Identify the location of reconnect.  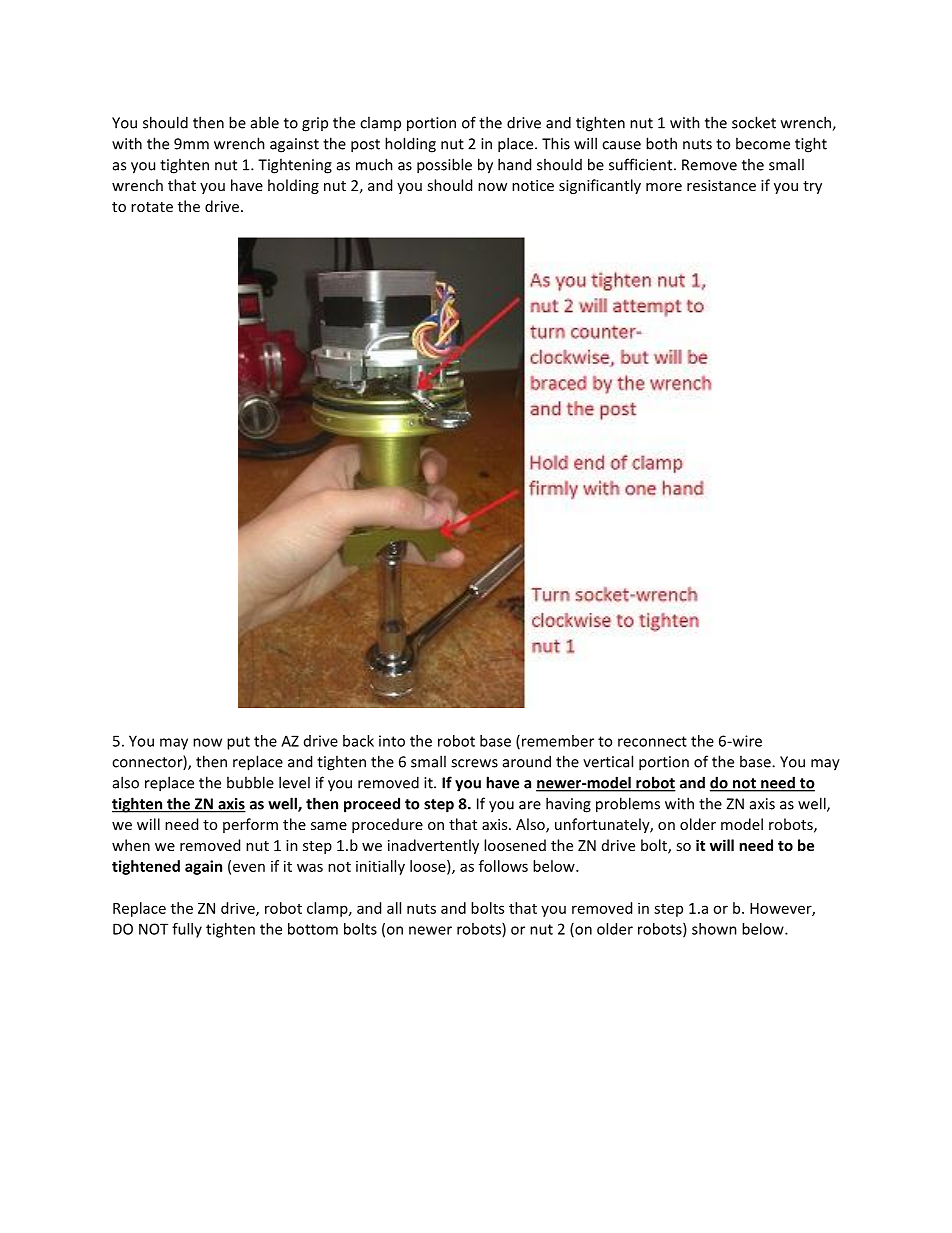
(652, 741).
